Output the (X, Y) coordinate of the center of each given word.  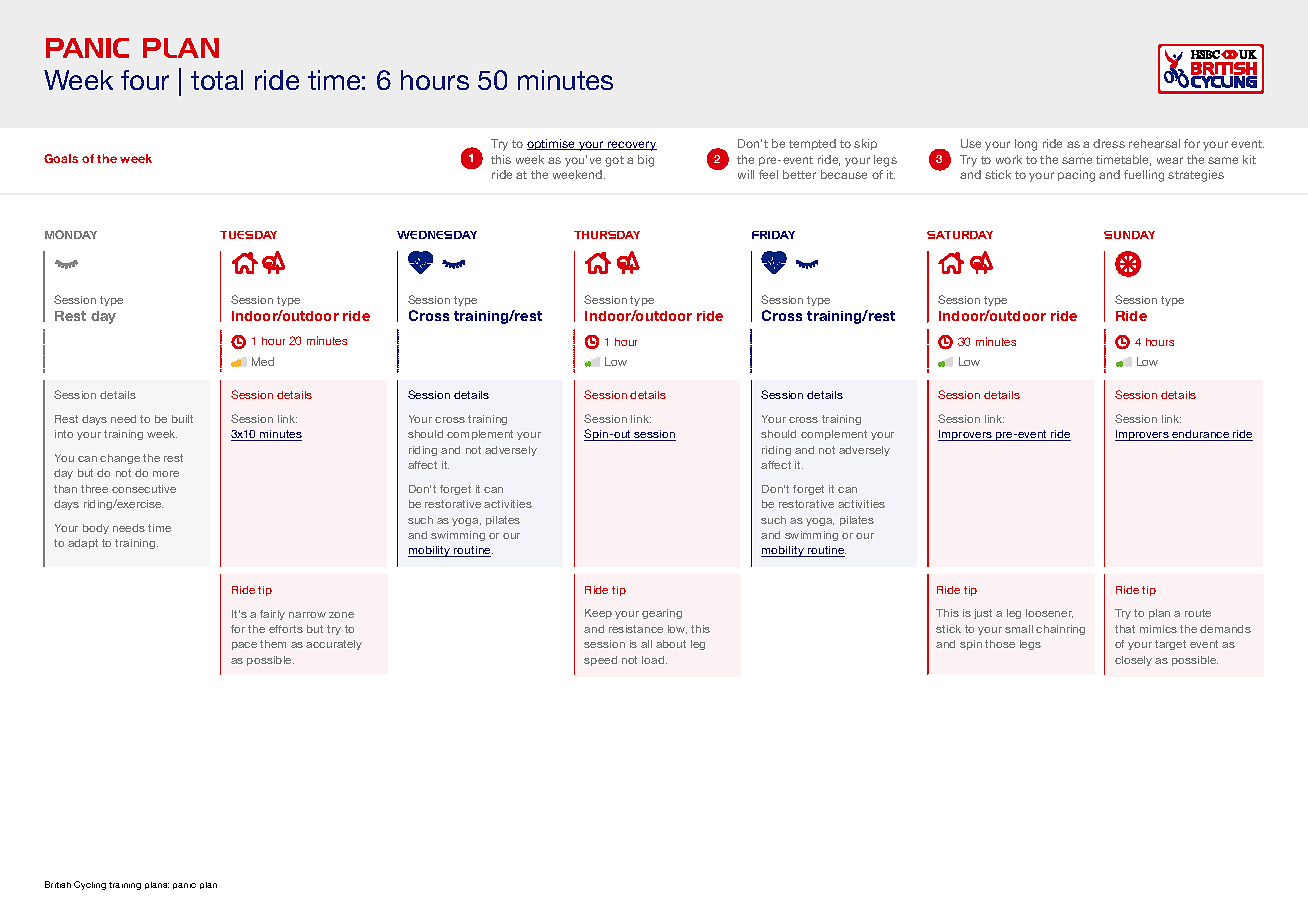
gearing (662, 614)
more (166, 474)
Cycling (90, 885)
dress (1109, 143)
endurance (1201, 435)
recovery (631, 146)
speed (600, 661)
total (217, 80)
